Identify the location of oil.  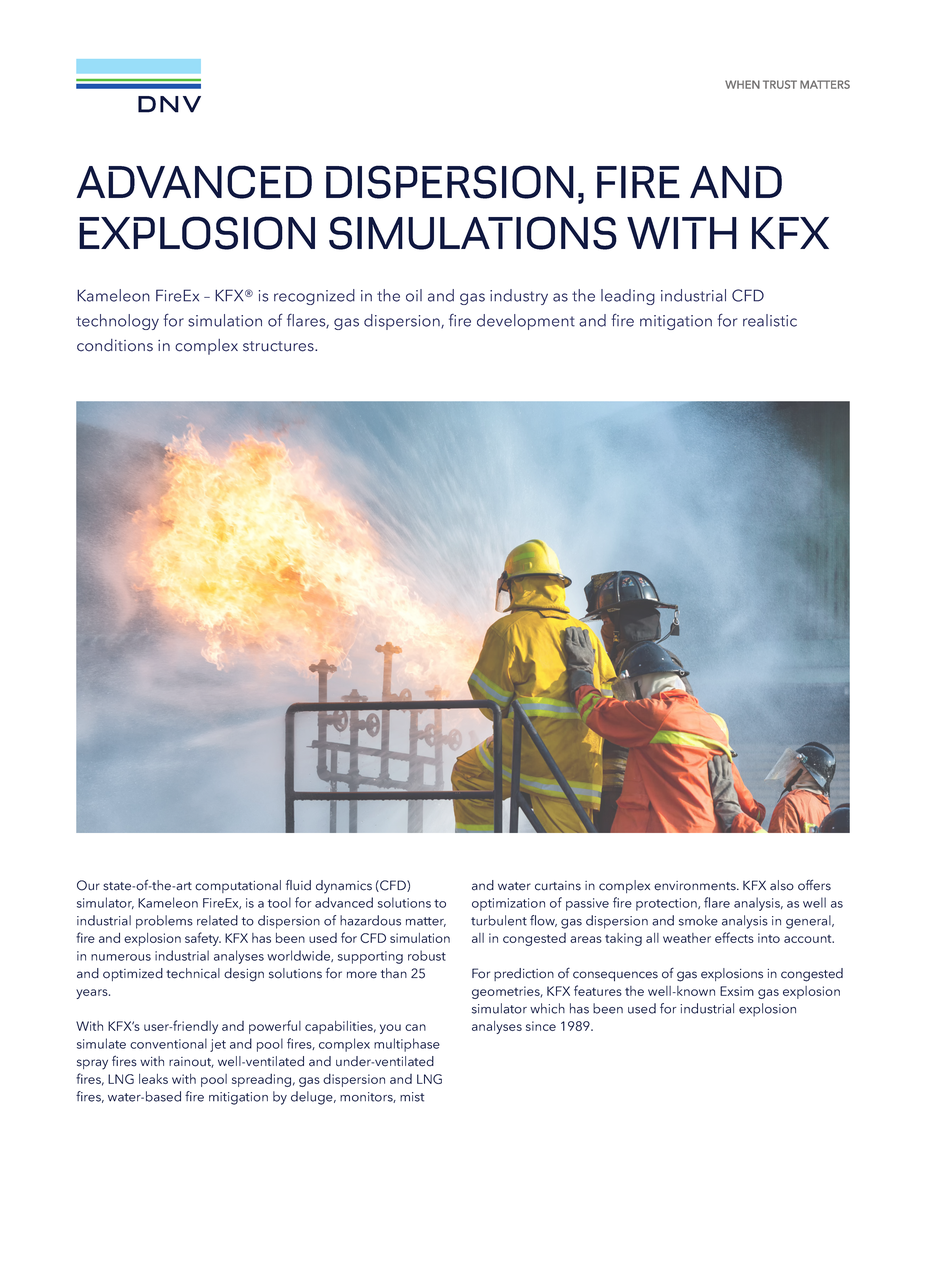
(414, 295).
